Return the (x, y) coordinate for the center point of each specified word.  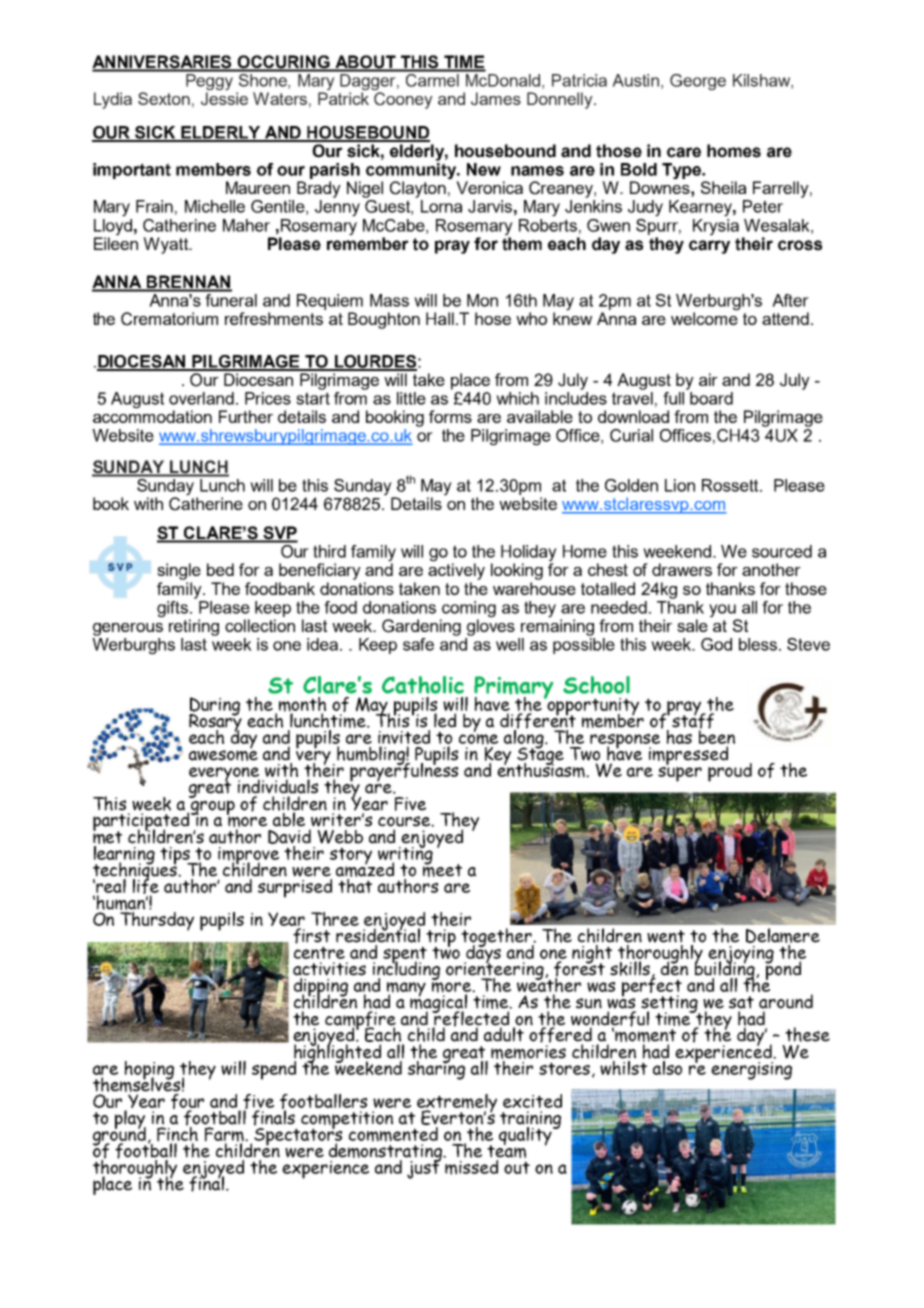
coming (469, 609)
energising (751, 1071)
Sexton (164, 98)
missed (471, 1167)
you (722, 611)
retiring (194, 627)
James (496, 99)
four (187, 1101)
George (698, 82)
